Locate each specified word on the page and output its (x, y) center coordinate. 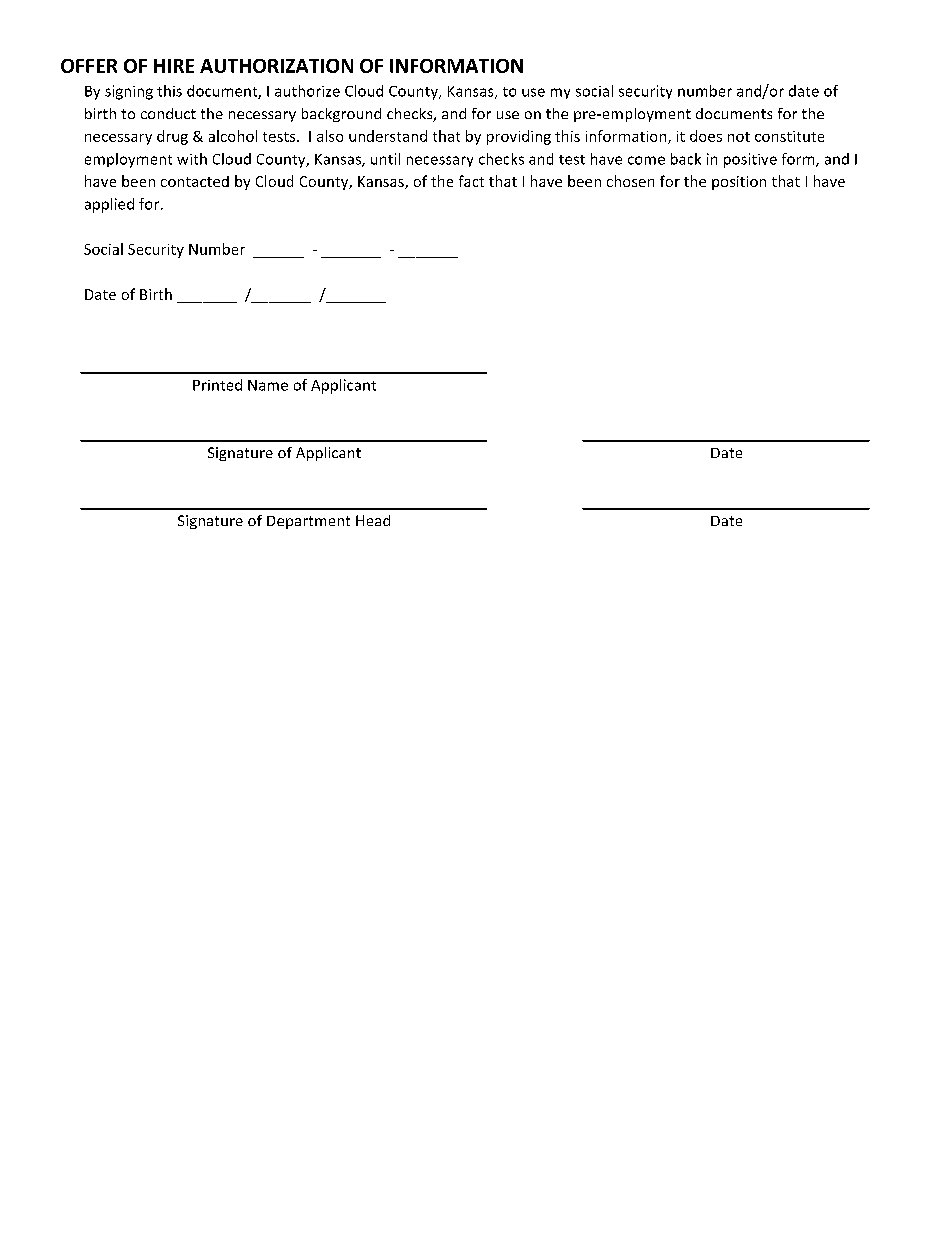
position (739, 183)
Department (308, 522)
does (706, 136)
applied (109, 205)
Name (268, 385)
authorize (307, 91)
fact (471, 181)
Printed (217, 385)
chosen (630, 181)
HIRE (174, 66)
